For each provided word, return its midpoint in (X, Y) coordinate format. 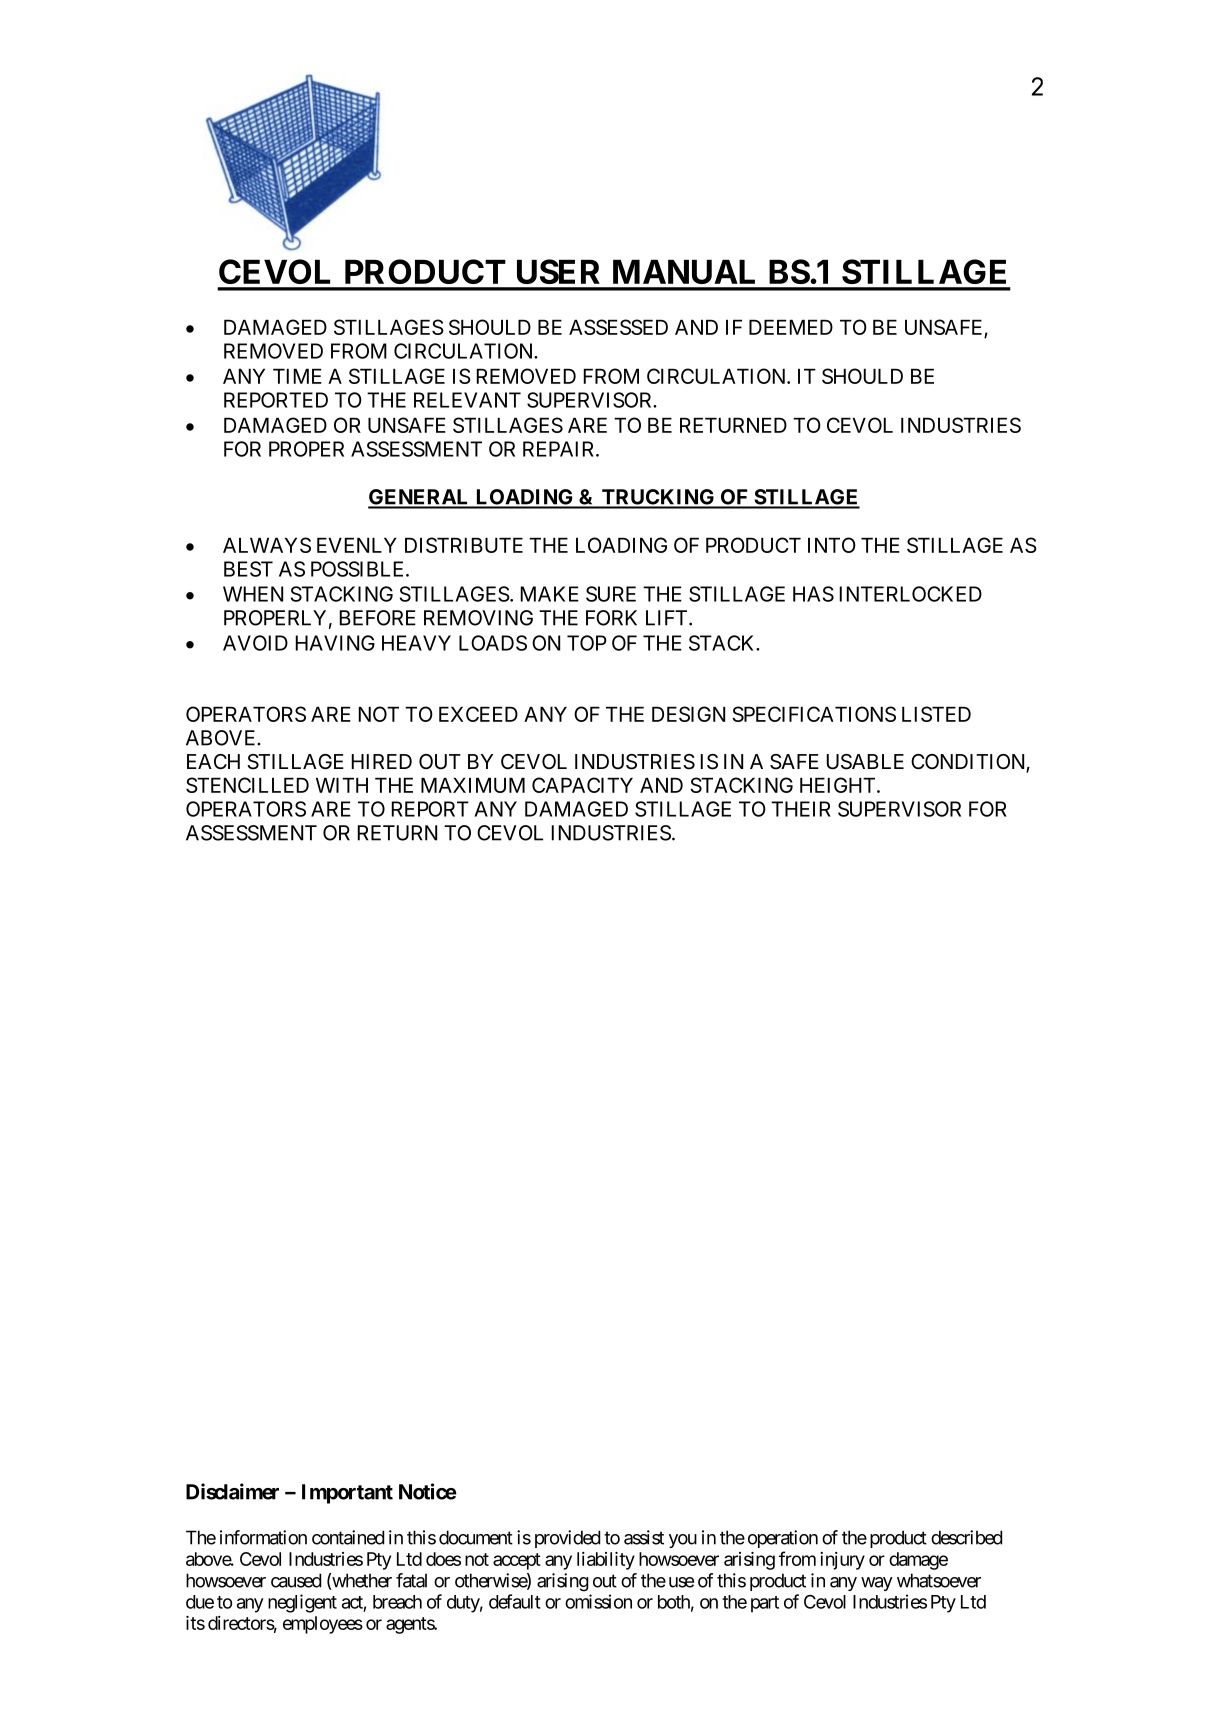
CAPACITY (582, 785)
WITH (342, 785)
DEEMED (791, 327)
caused (296, 1580)
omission (598, 1601)
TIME (297, 376)
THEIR (801, 809)
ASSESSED (618, 327)
